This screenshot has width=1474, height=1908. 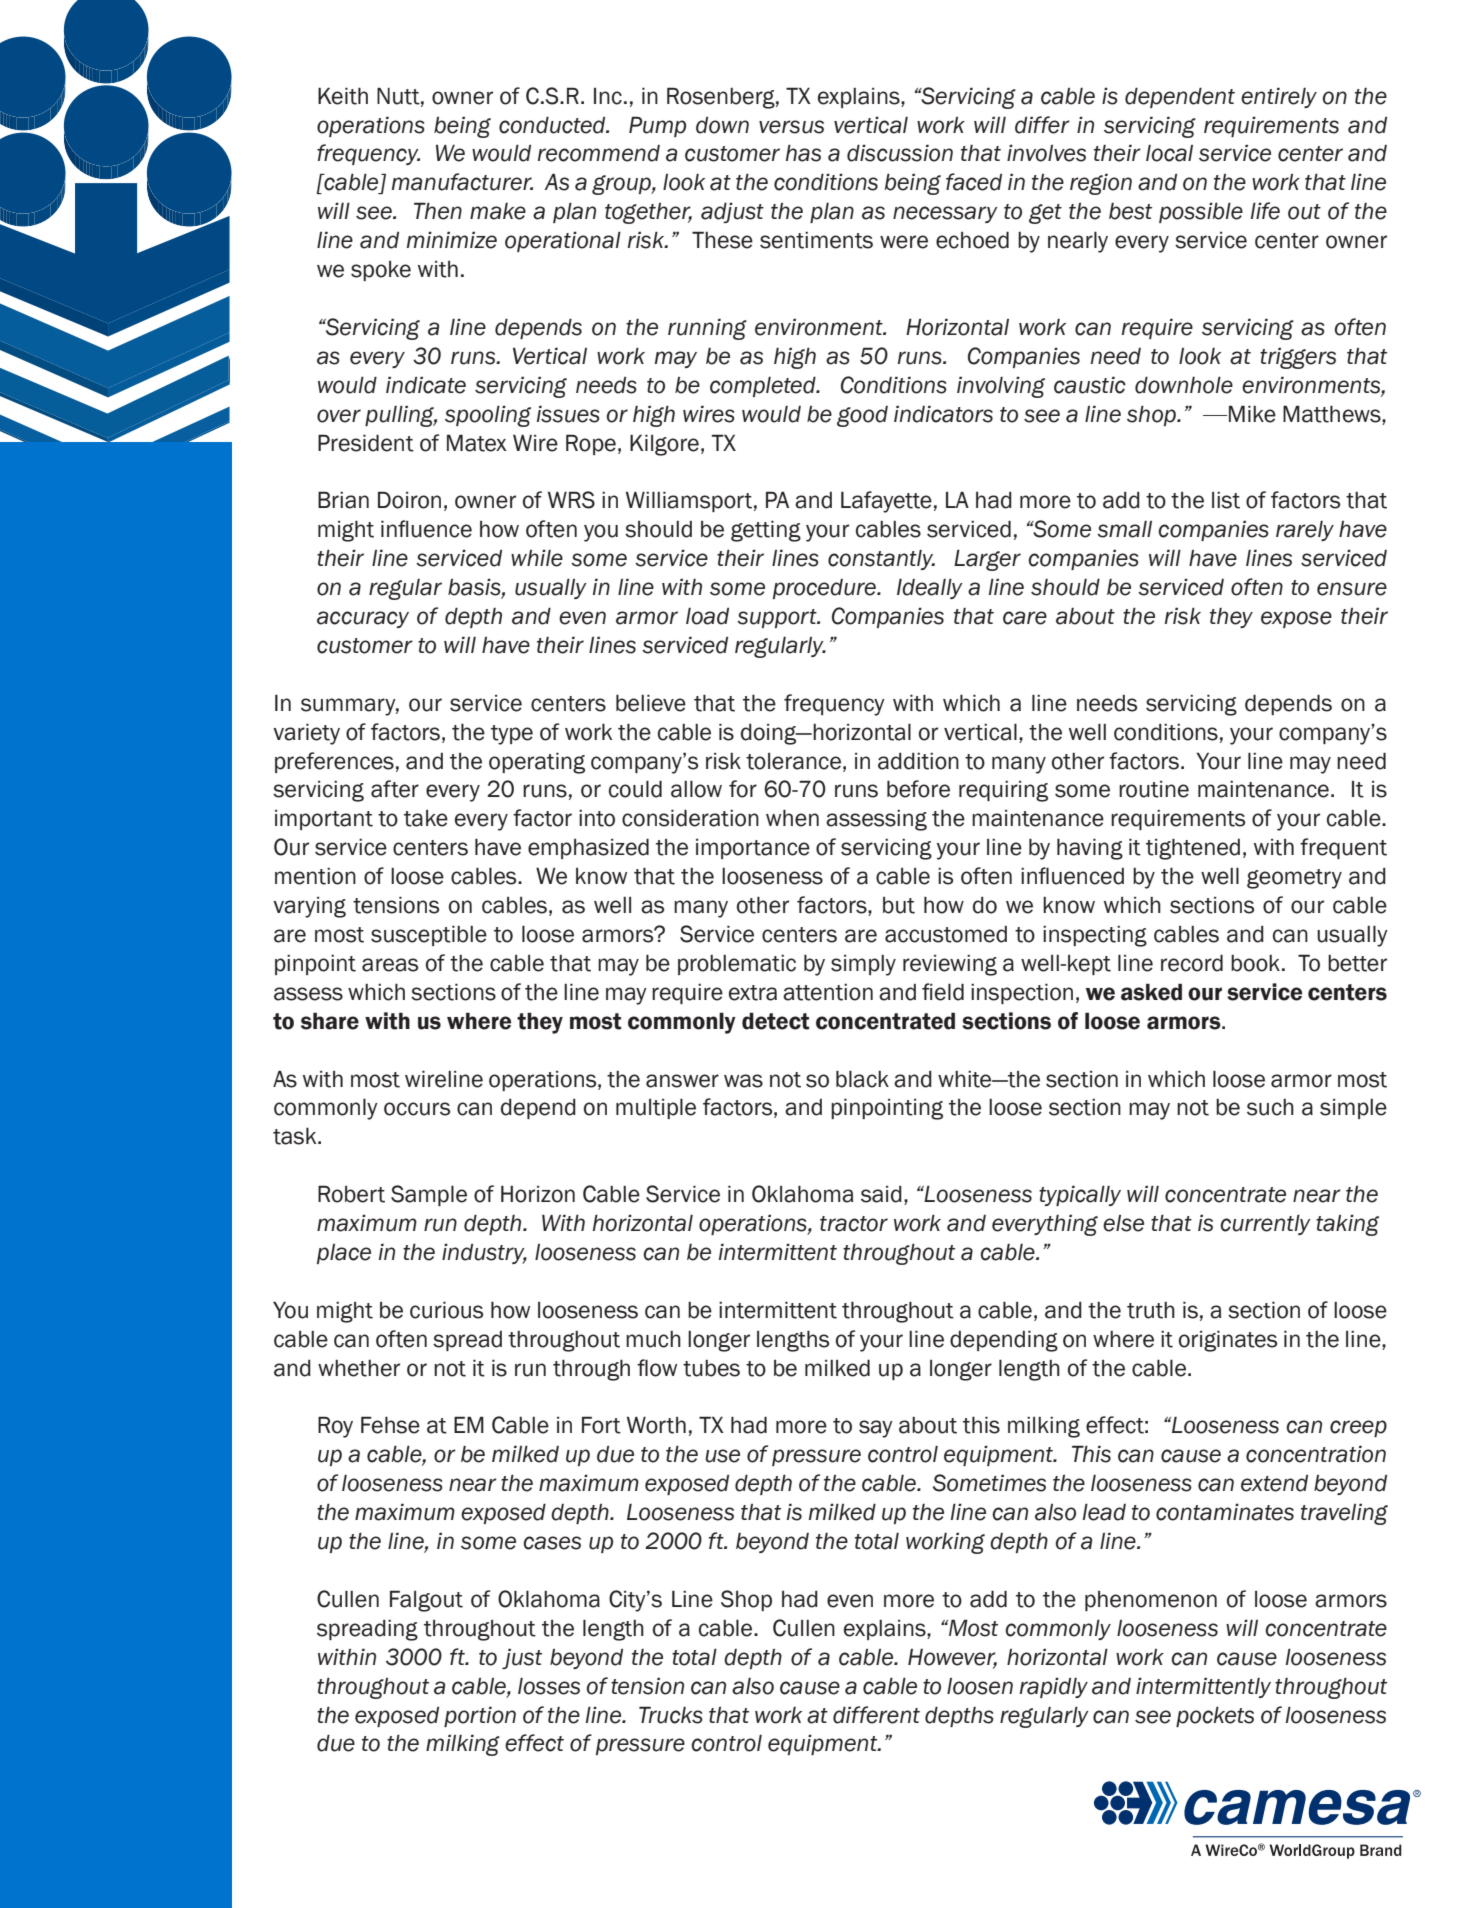 I want to click on when, so click(x=792, y=818).
